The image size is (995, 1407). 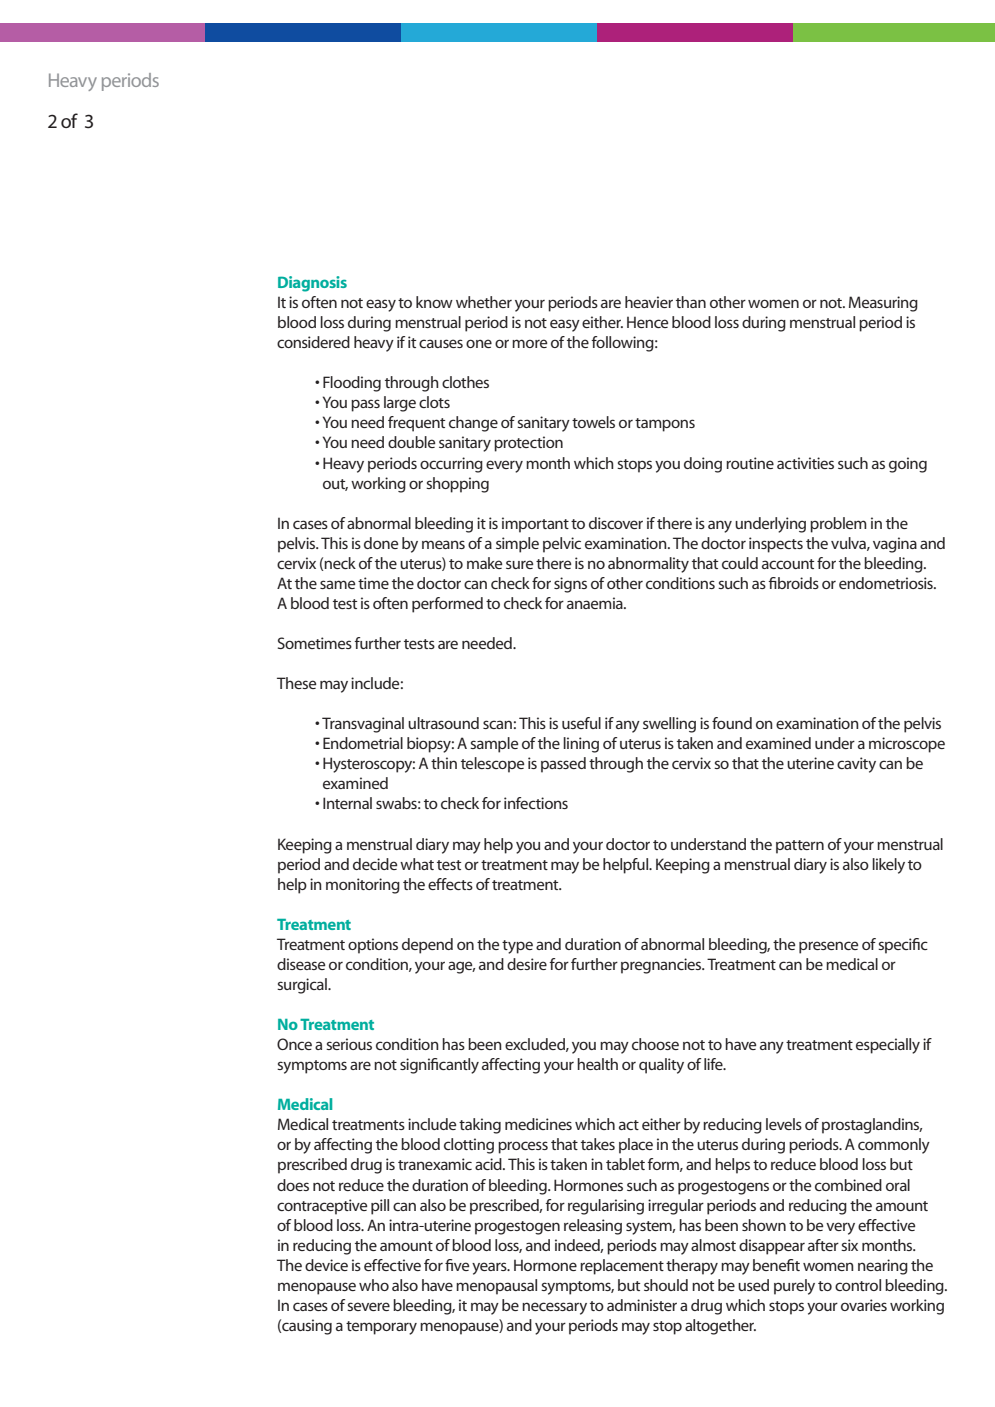 I want to click on Measuring, so click(x=883, y=304).
